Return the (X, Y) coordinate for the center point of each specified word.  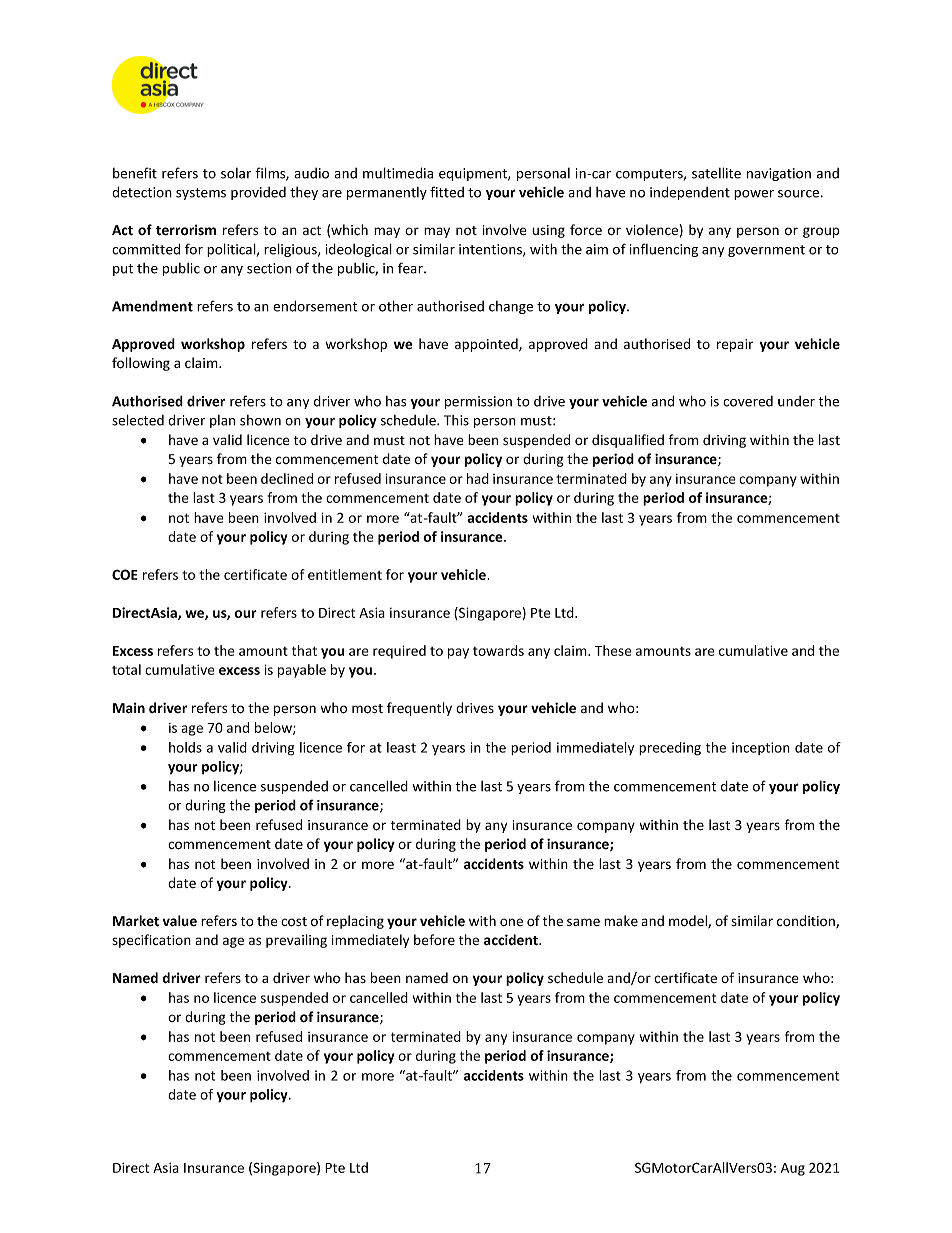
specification (151, 941)
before (434, 940)
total (126, 669)
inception (761, 748)
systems (201, 194)
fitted (447, 192)
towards (498, 650)
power (754, 195)
